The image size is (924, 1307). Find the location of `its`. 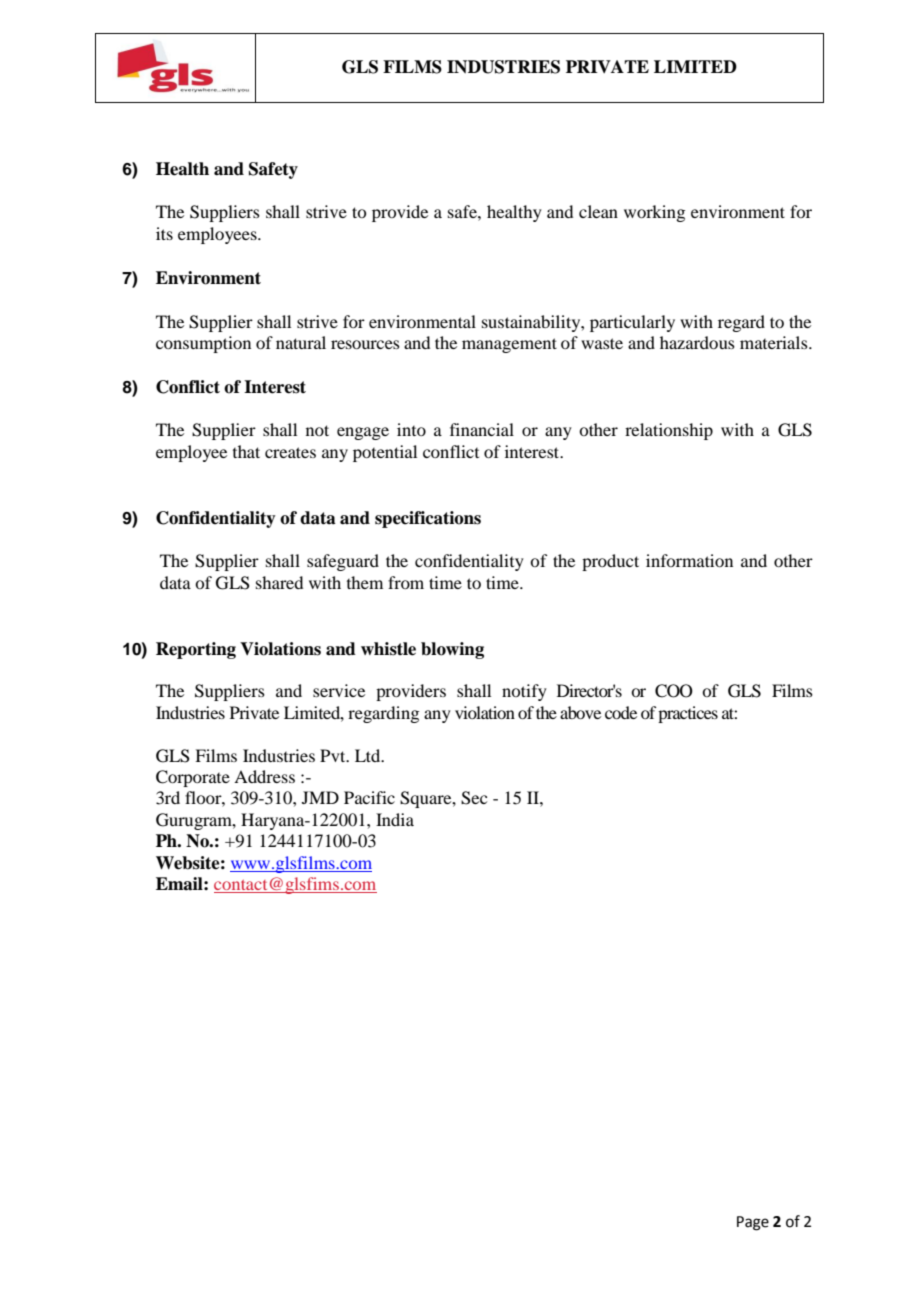

its is located at coordinates (164, 233).
